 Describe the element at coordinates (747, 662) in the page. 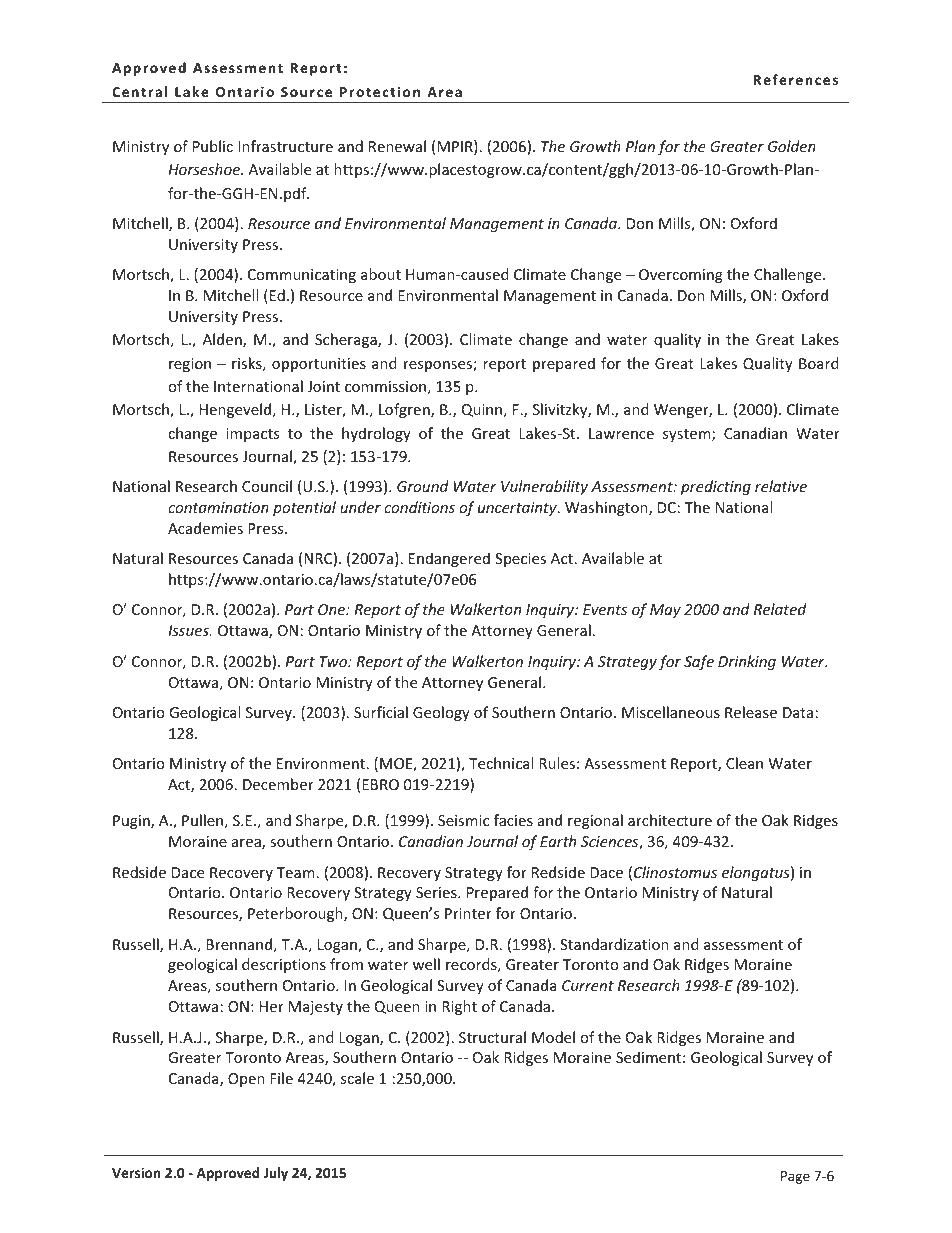

I see `Drinking` at that location.
